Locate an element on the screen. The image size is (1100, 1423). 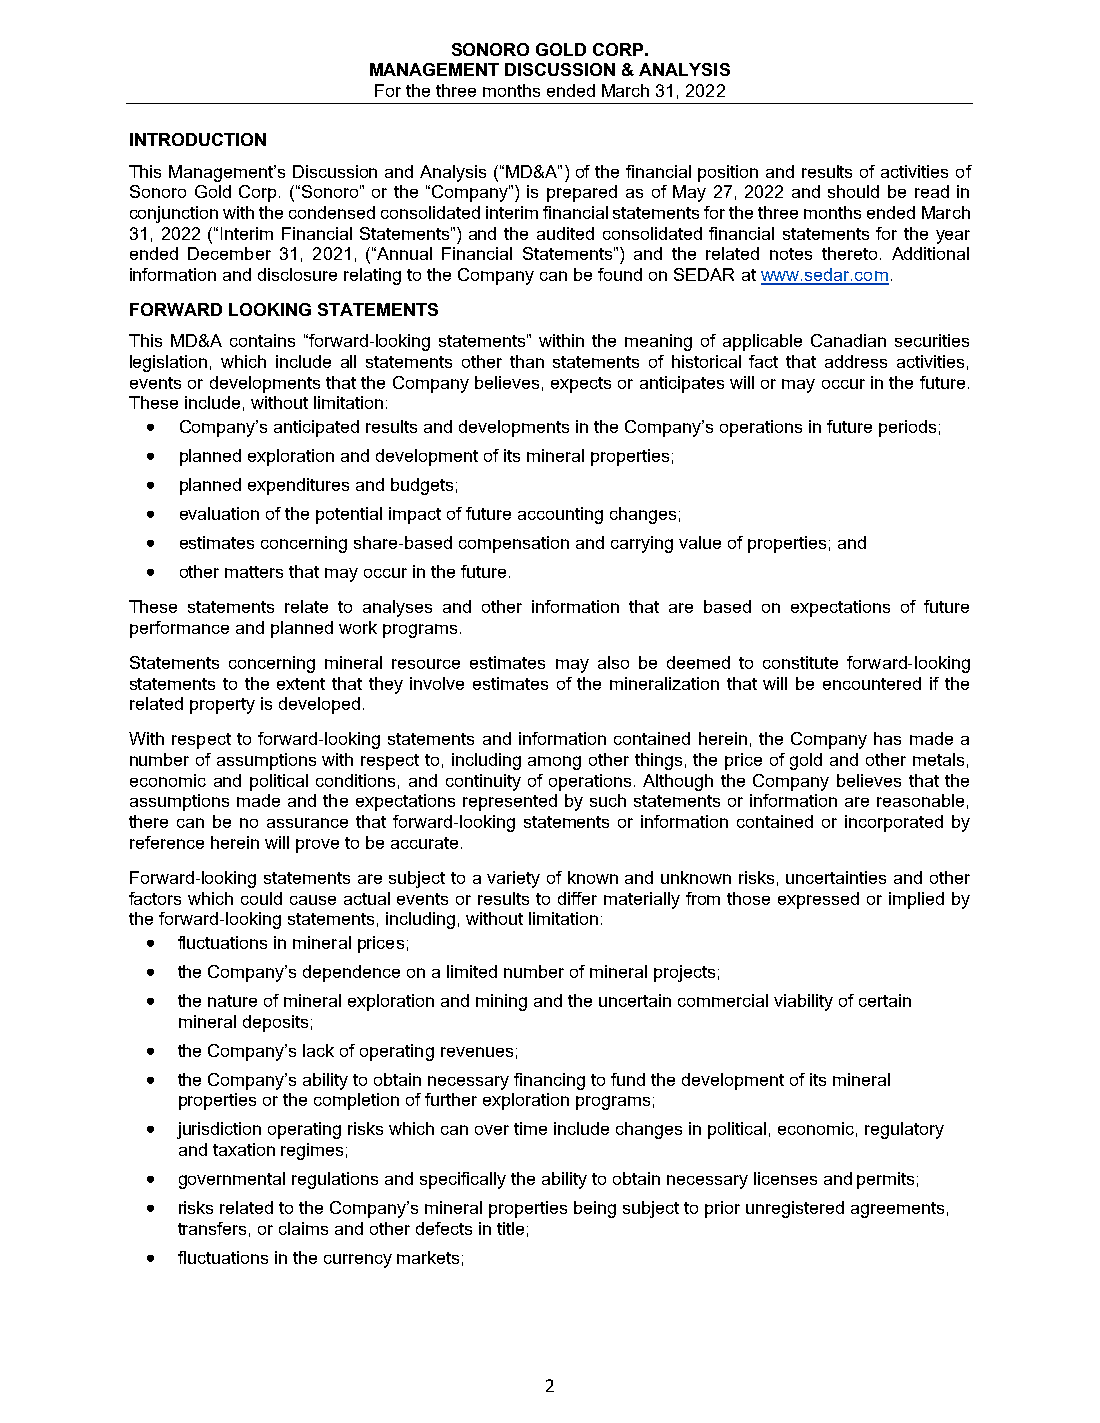
could is located at coordinates (261, 898).
